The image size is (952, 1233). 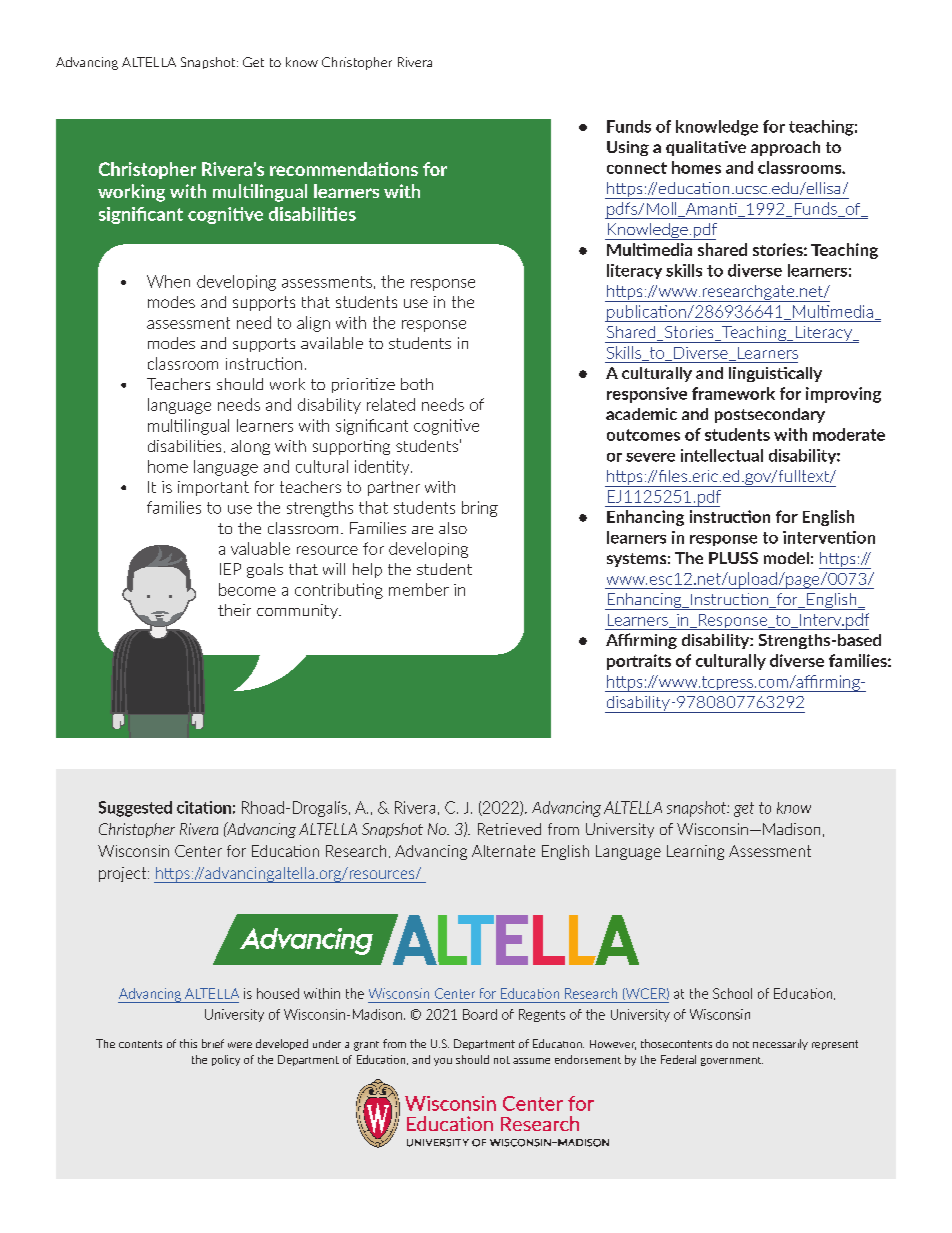 I want to click on recommendations, so click(x=344, y=169).
